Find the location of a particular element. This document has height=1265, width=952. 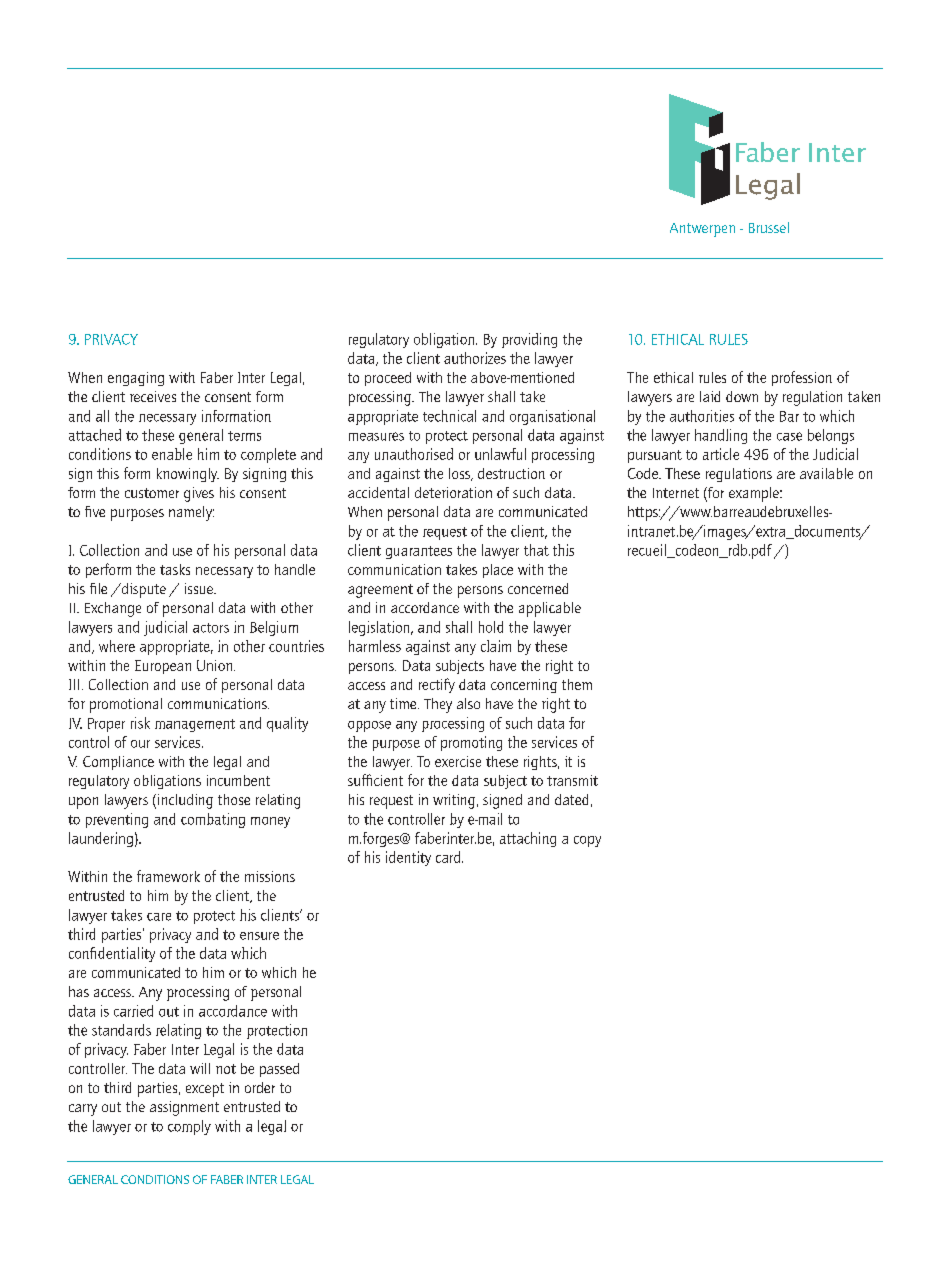

engaging is located at coordinates (136, 379).
